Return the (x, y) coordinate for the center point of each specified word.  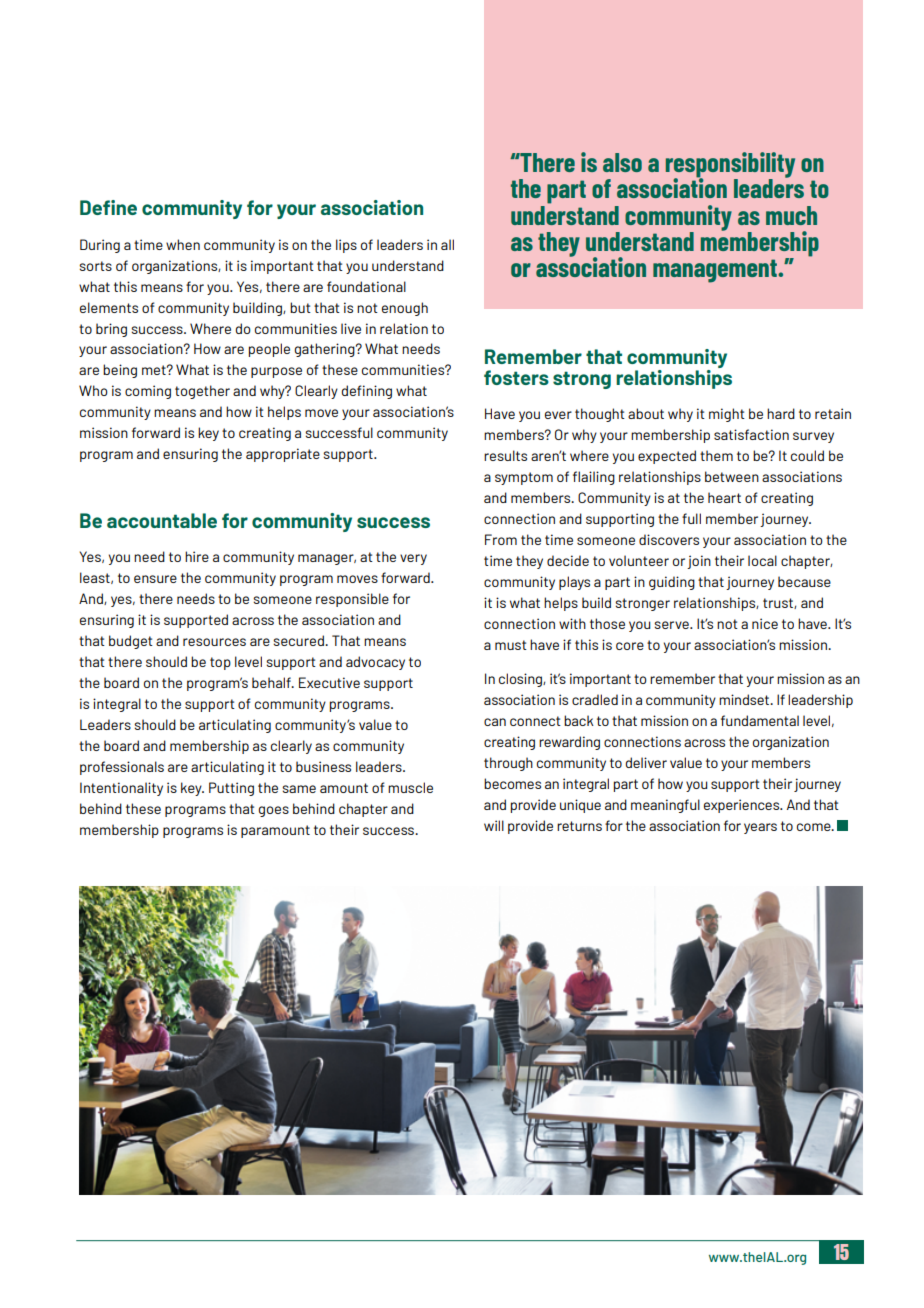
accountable (162, 520)
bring (111, 330)
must (511, 645)
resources (214, 642)
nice (765, 623)
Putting (231, 789)
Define (108, 207)
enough (405, 309)
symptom (524, 478)
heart (724, 497)
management (716, 271)
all (447, 244)
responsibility (730, 165)
